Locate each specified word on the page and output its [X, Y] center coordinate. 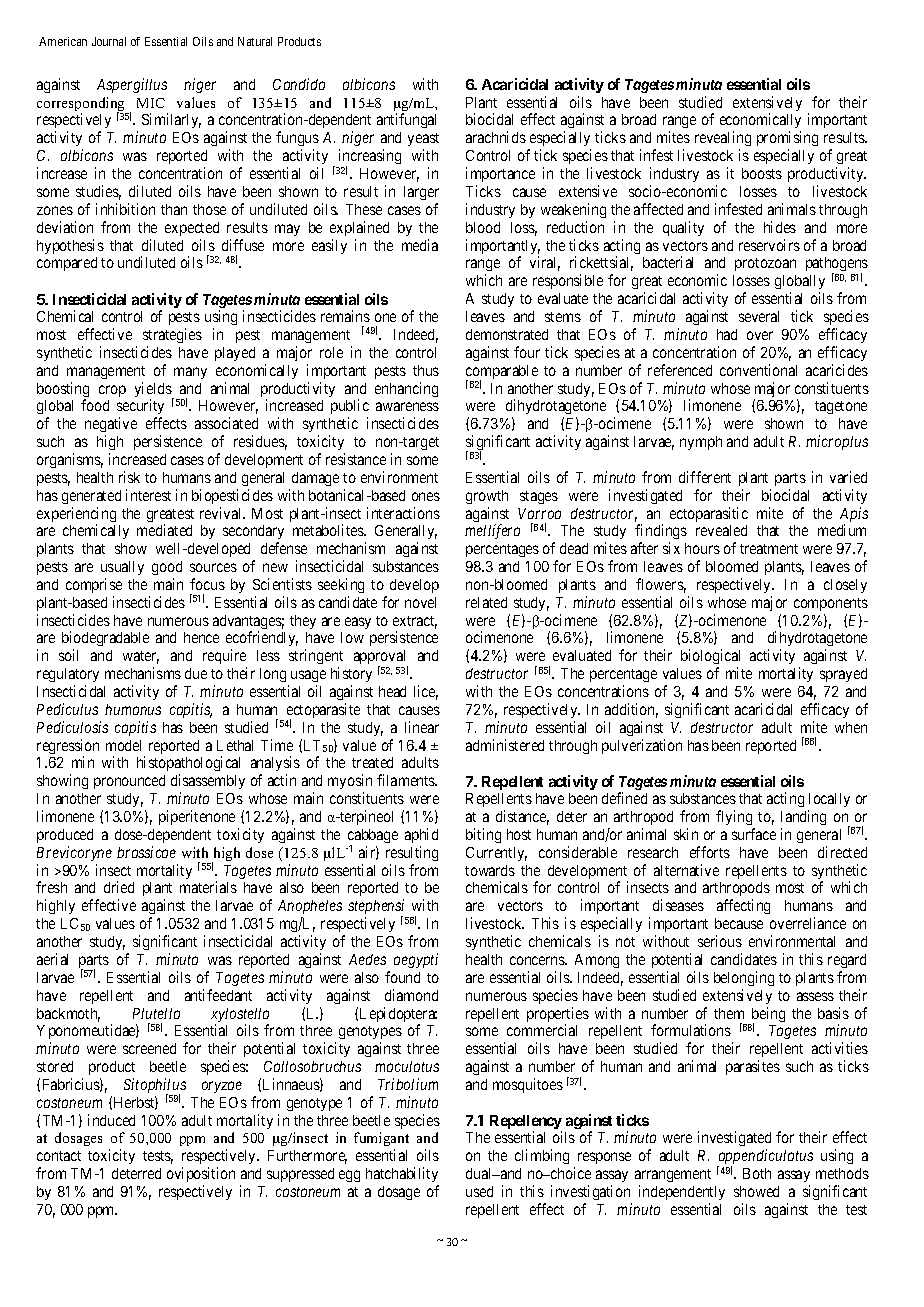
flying [734, 817]
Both [757, 1173]
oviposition [201, 1176]
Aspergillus [132, 85]
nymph [701, 443]
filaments [407, 780]
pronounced [129, 782]
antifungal [406, 120]
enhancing [406, 389]
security [140, 408]
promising [787, 140]
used [479, 1191]
